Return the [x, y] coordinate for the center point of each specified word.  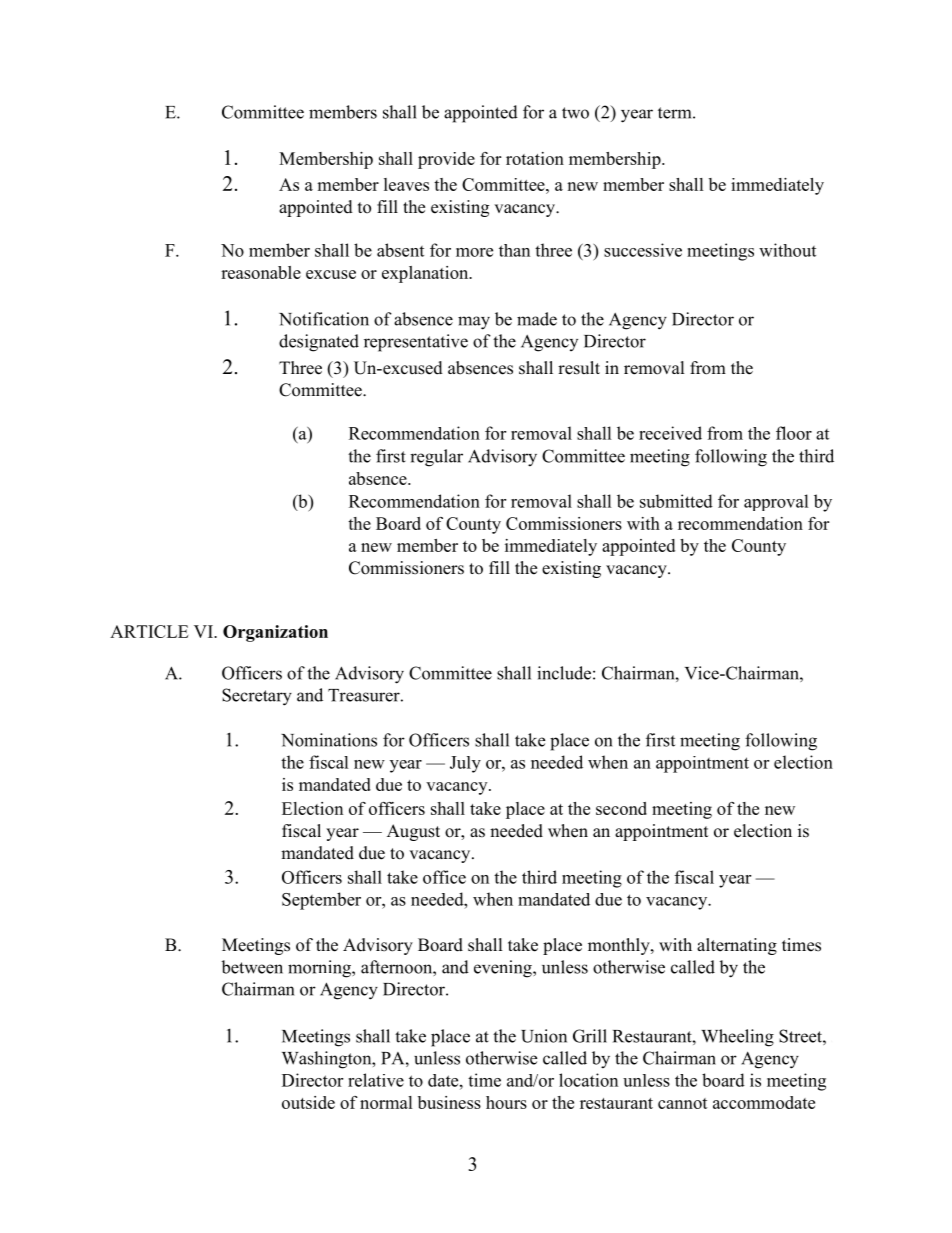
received [670, 433]
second [621, 808]
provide [446, 160]
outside [308, 1102]
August [413, 832]
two [575, 113]
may [474, 323]
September [321, 901]
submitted [676, 501]
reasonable [261, 272]
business [449, 1102]
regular [436, 458]
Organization [275, 633]
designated [319, 343]
